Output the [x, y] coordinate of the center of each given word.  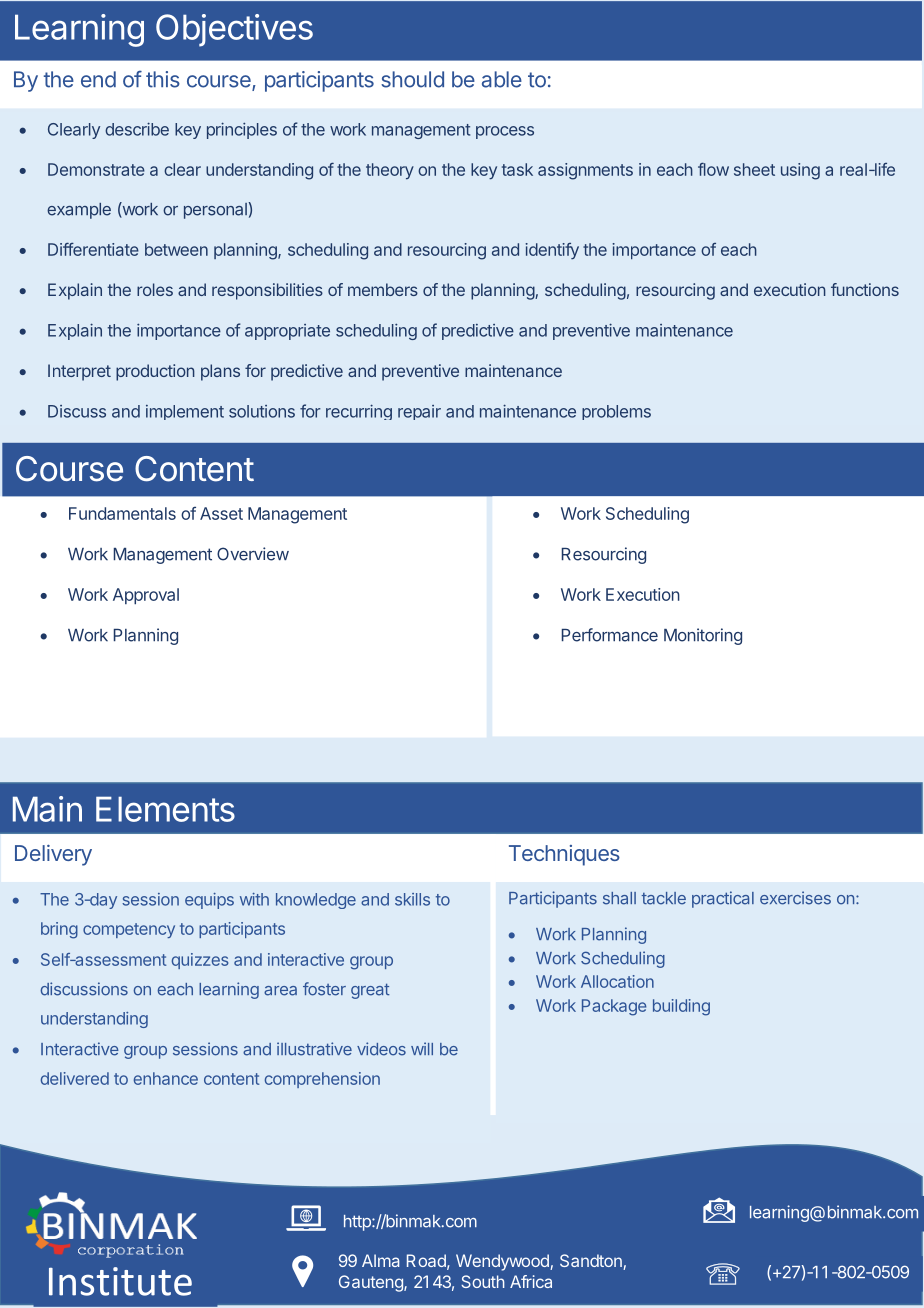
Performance [610, 635]
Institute [120, 1281]
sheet [754, 169]
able [502, 79]
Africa [531, 1281]
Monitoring [703, 636]
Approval [146, 596]
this [163, 79]
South [483, 1281]
